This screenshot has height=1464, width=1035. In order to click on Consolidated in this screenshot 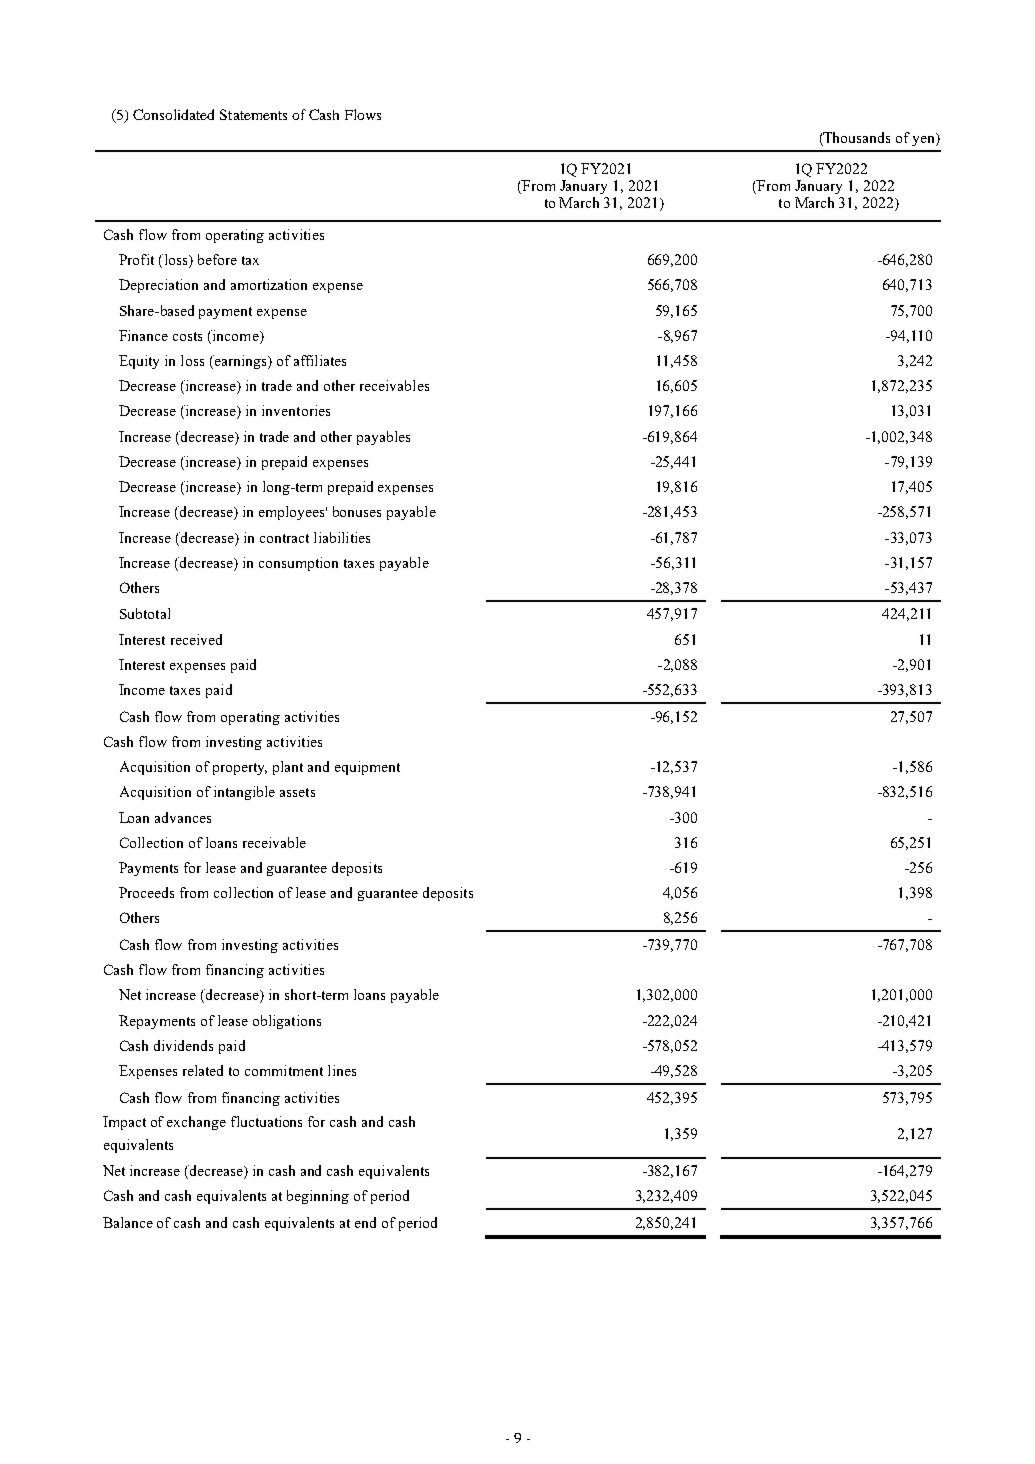, I will do `click(173, 114)`.
